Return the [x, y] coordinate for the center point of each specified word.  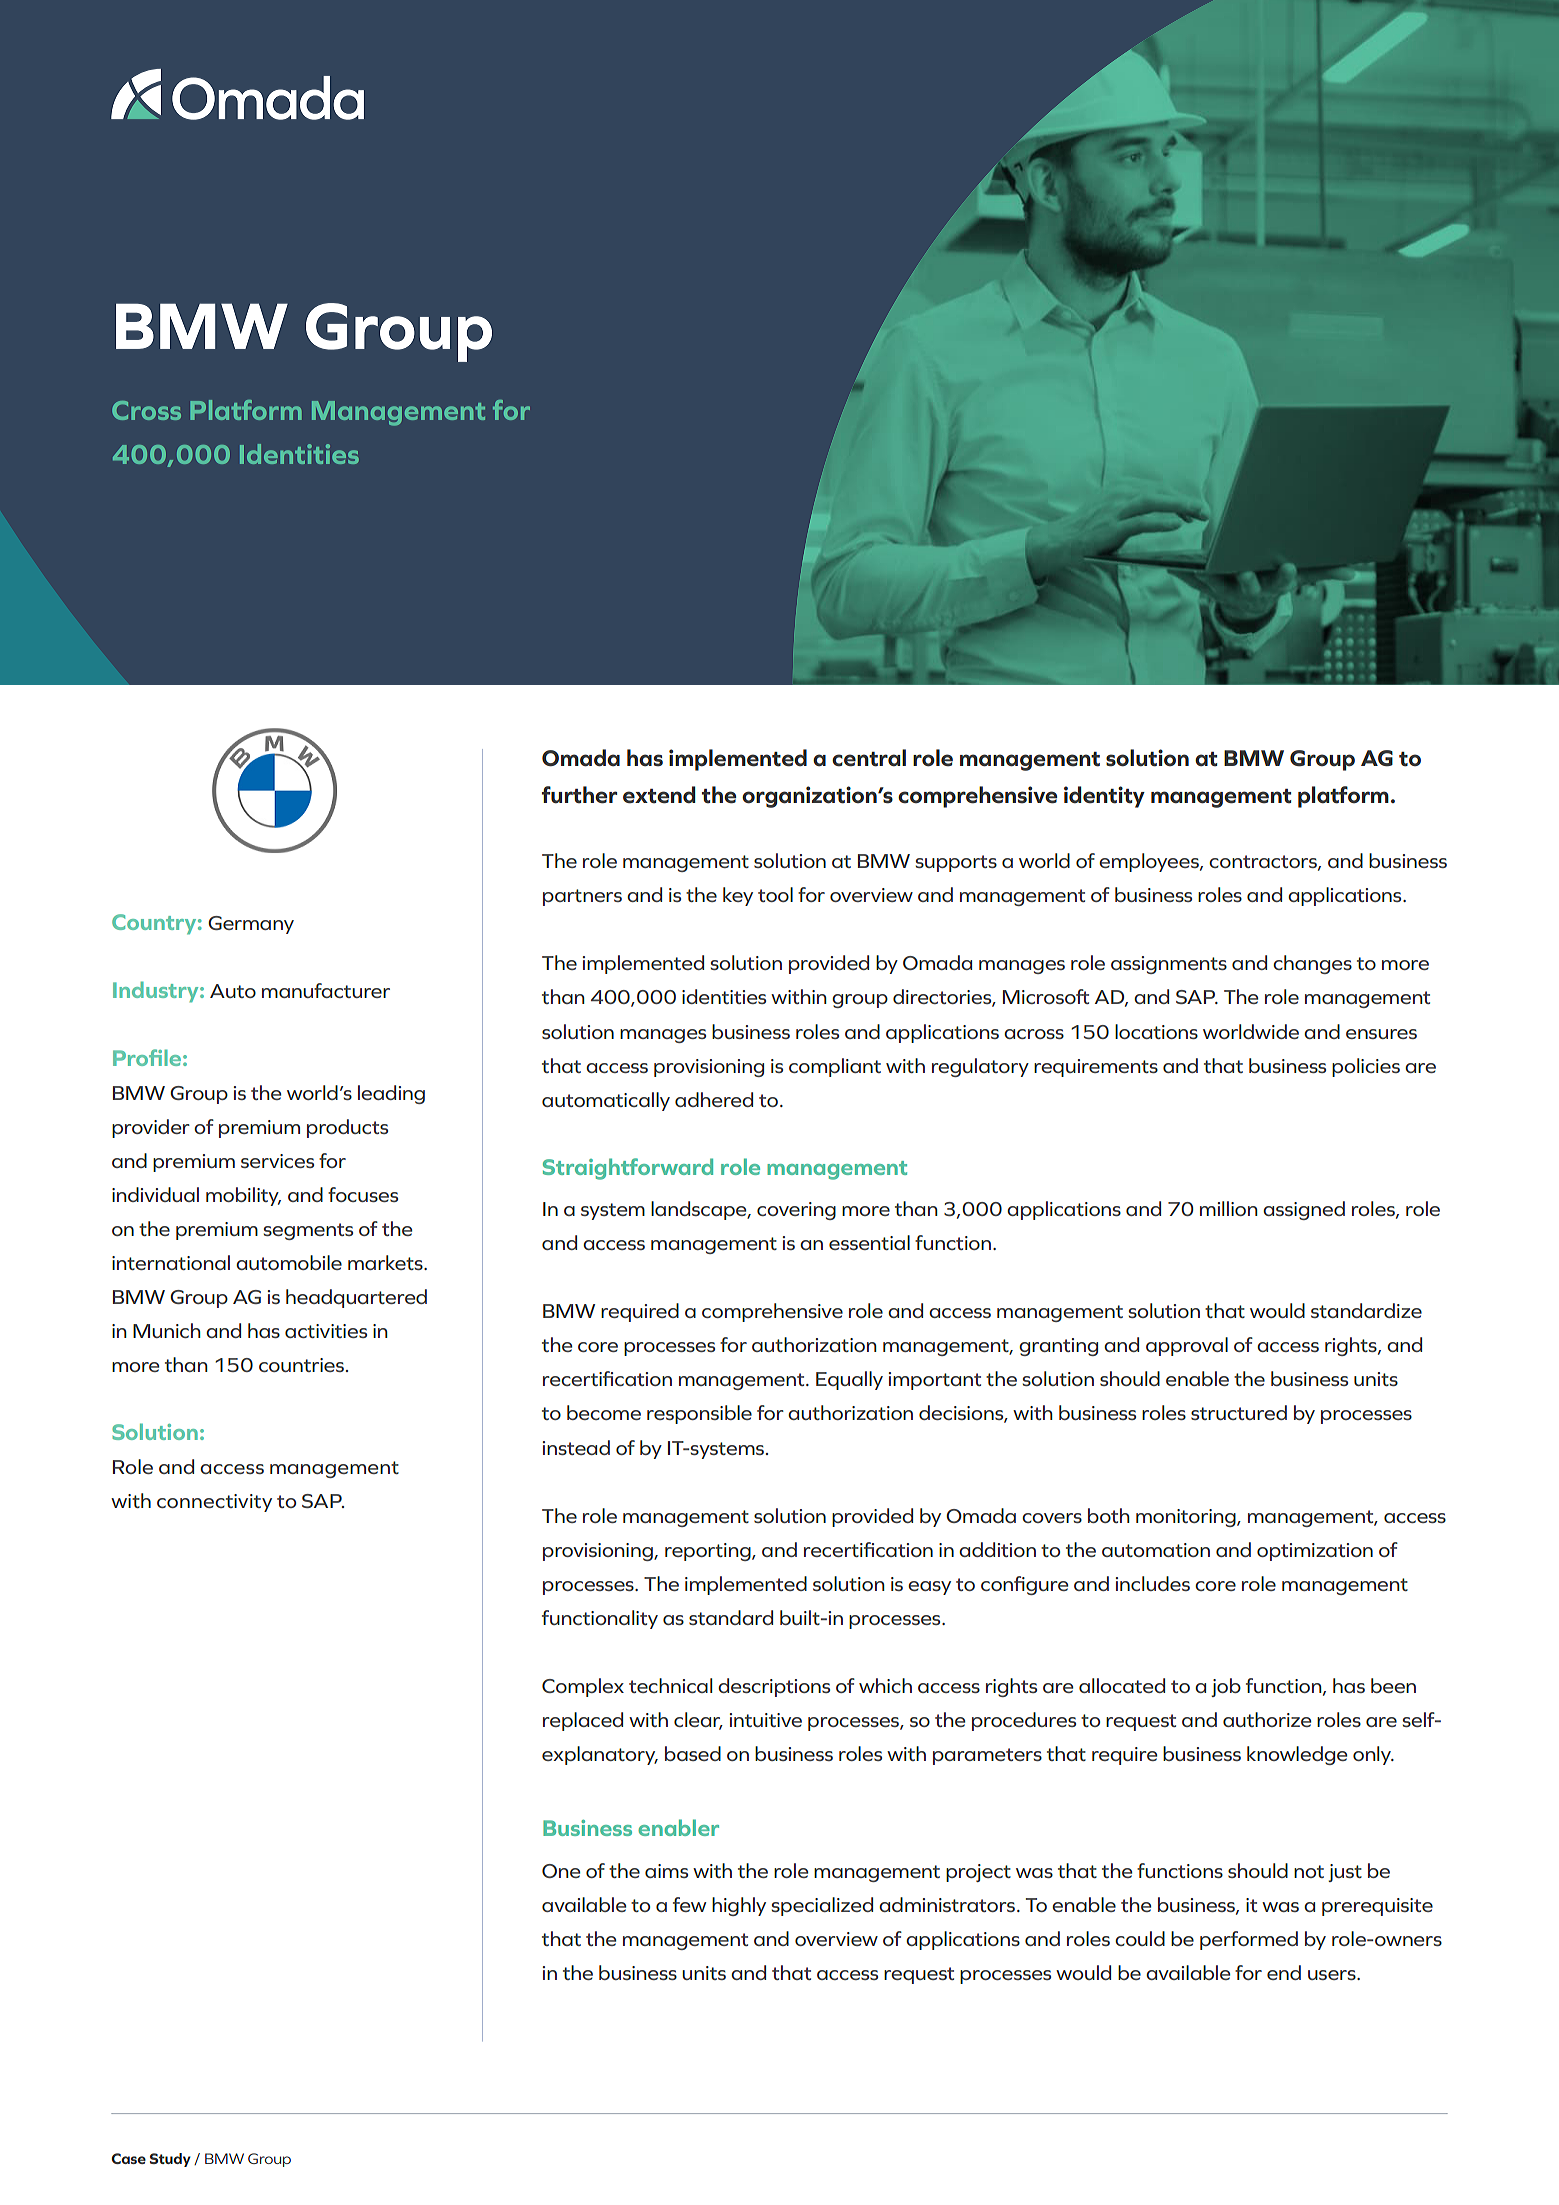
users [1333, 1975]
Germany [251, 925]
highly [739, 1906]
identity [1104, 797]
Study [170, 2160]
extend [659, 795]
